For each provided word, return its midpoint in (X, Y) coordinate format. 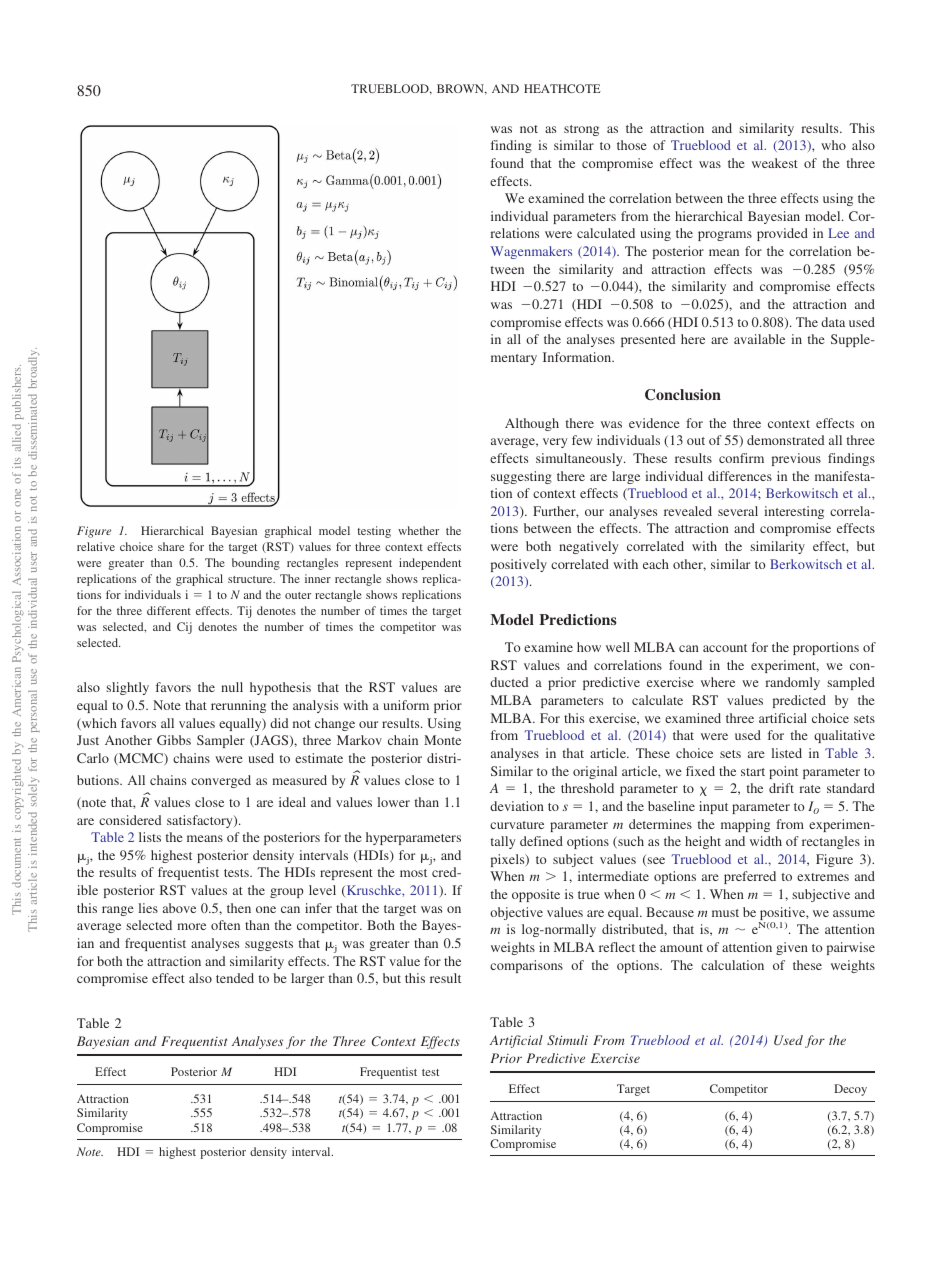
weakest (775, 163)
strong (581, 130)
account (725, 648)
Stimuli (567, 1040)
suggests (269, 945)
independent (430, 564)
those (632, 145)
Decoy (850, 1090)
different (169, 610)
